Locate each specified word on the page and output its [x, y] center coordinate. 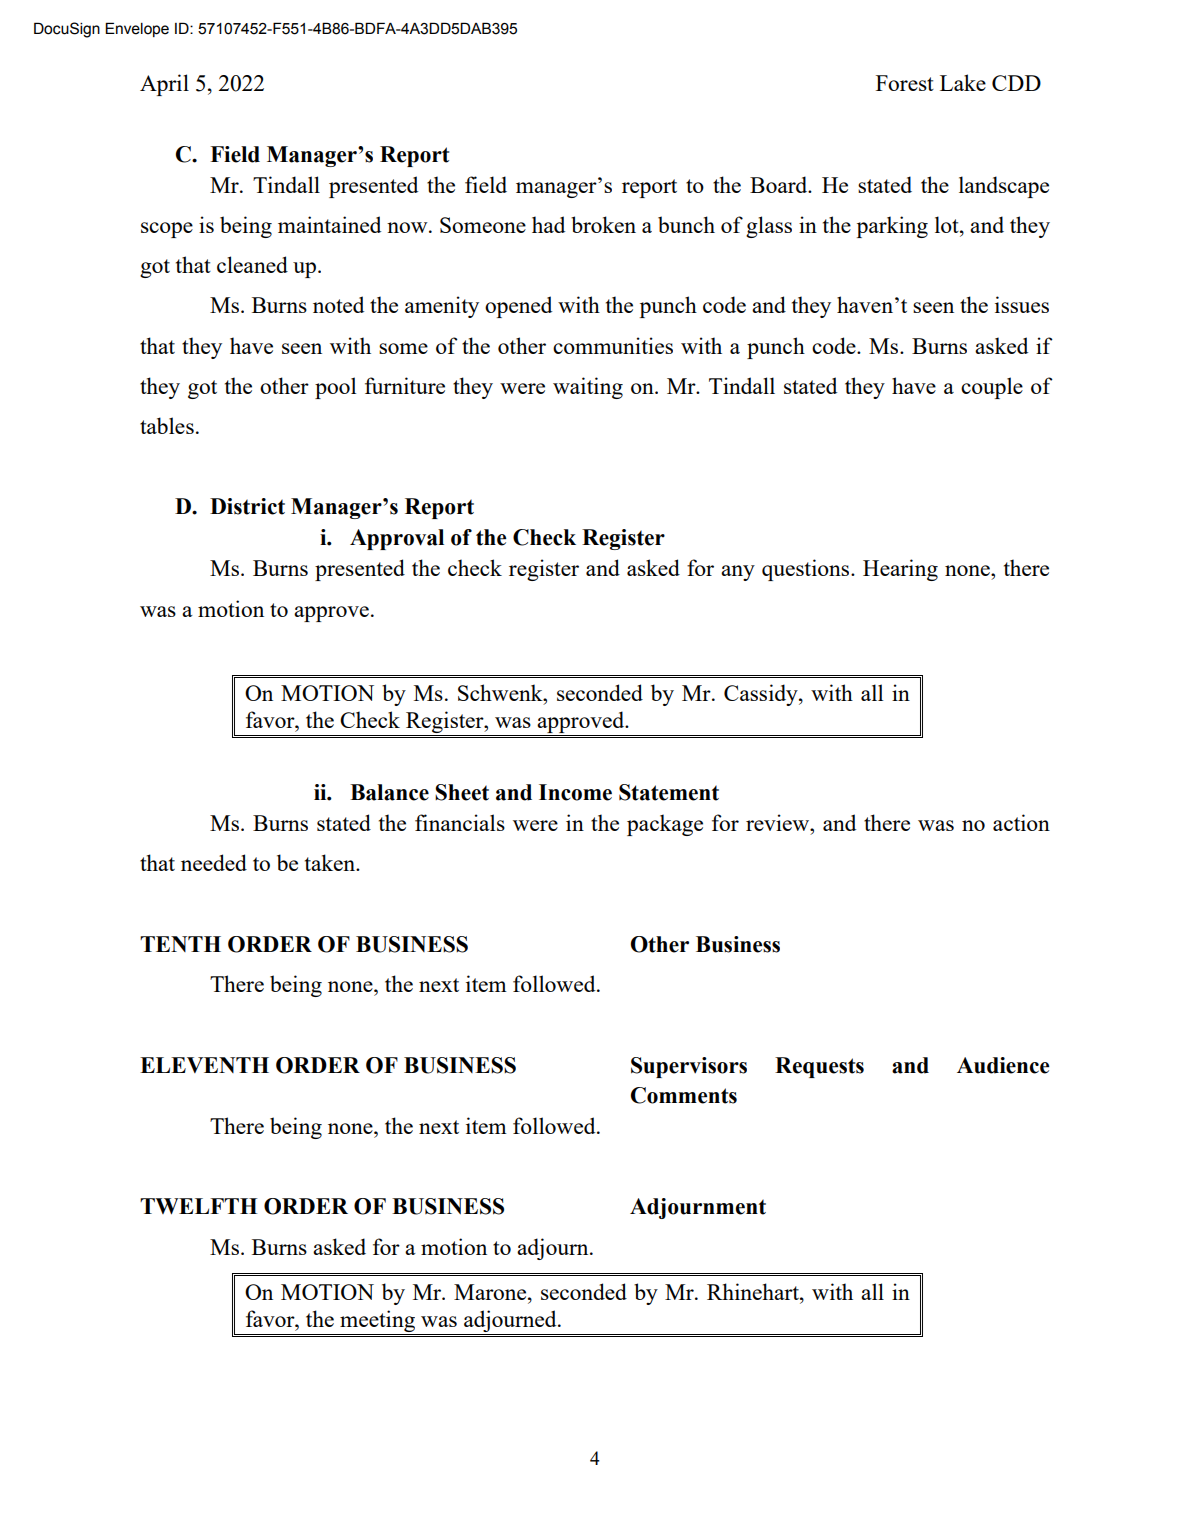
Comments [684, 1095]
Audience [1003, 1065]
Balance [389, 792]
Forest [905, 83]
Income [575, 792]
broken [603, 224]
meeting [377, 1321]
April [164, 85]
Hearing [900, 570]
